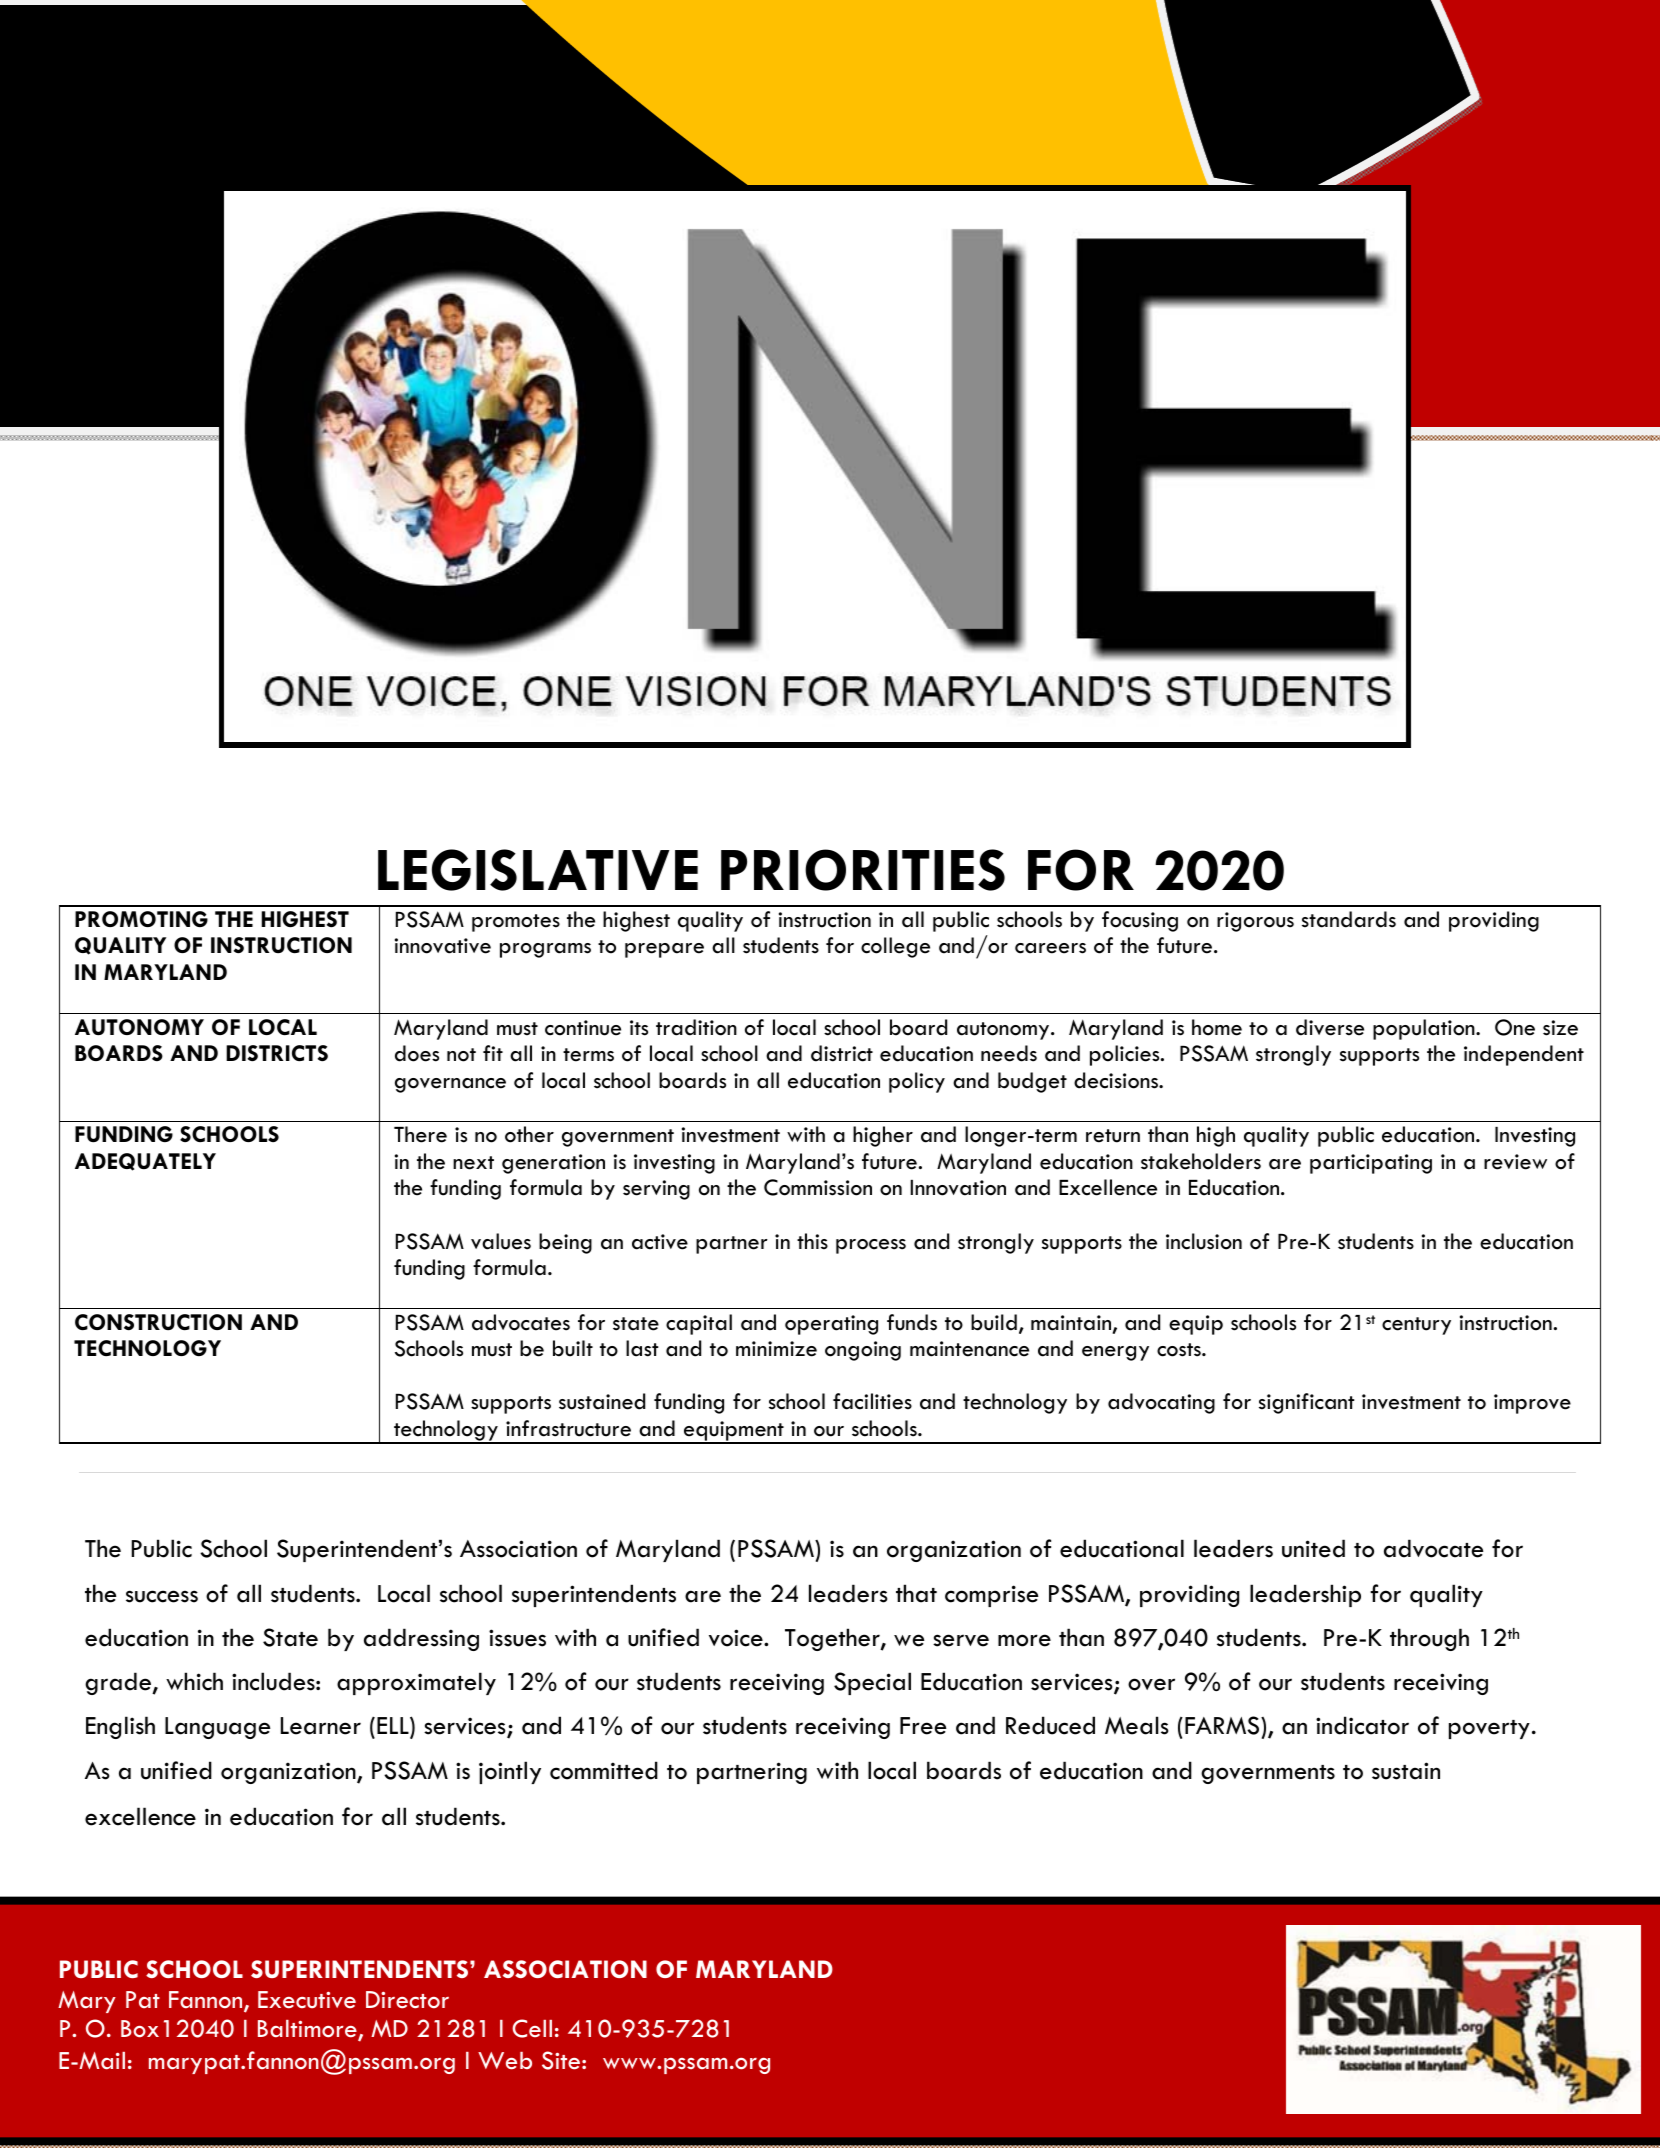 The image size is (1660, 2148). Describe the element at coordinates (1349, 919) in the document. I see `standards` at that location.
